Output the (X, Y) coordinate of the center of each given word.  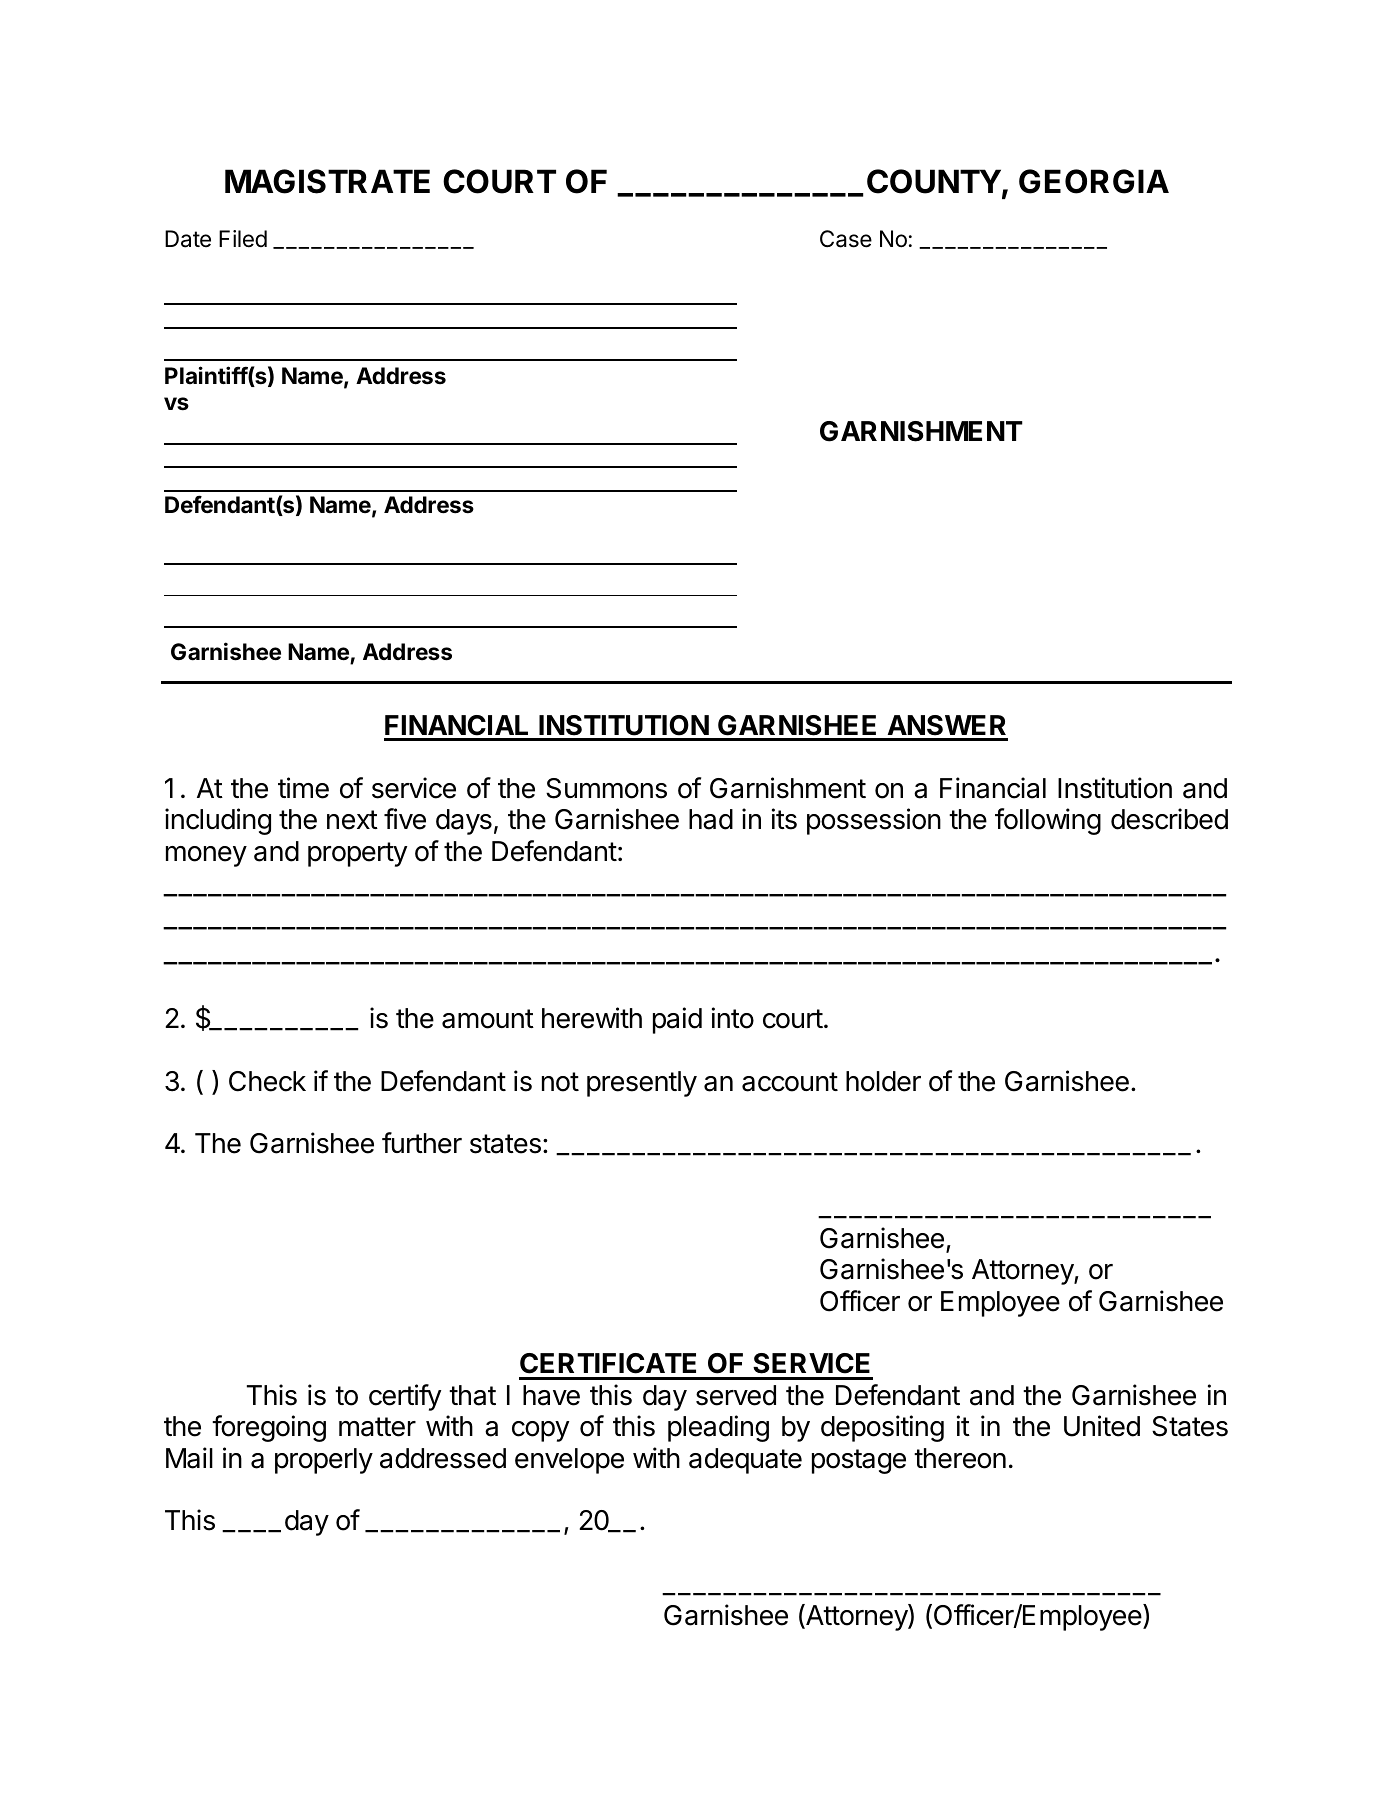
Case (846, 239)
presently (642, 1084)
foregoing (269, 1428)
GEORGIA (1094, 181)
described (1169, 819)
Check (267, 1081)
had (711, 819)
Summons (606, 788)
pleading (718, 1428)
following (1048, 821)
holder (883, 1081)
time (303, 788)
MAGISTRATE (327, 181)
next (352, 820)
